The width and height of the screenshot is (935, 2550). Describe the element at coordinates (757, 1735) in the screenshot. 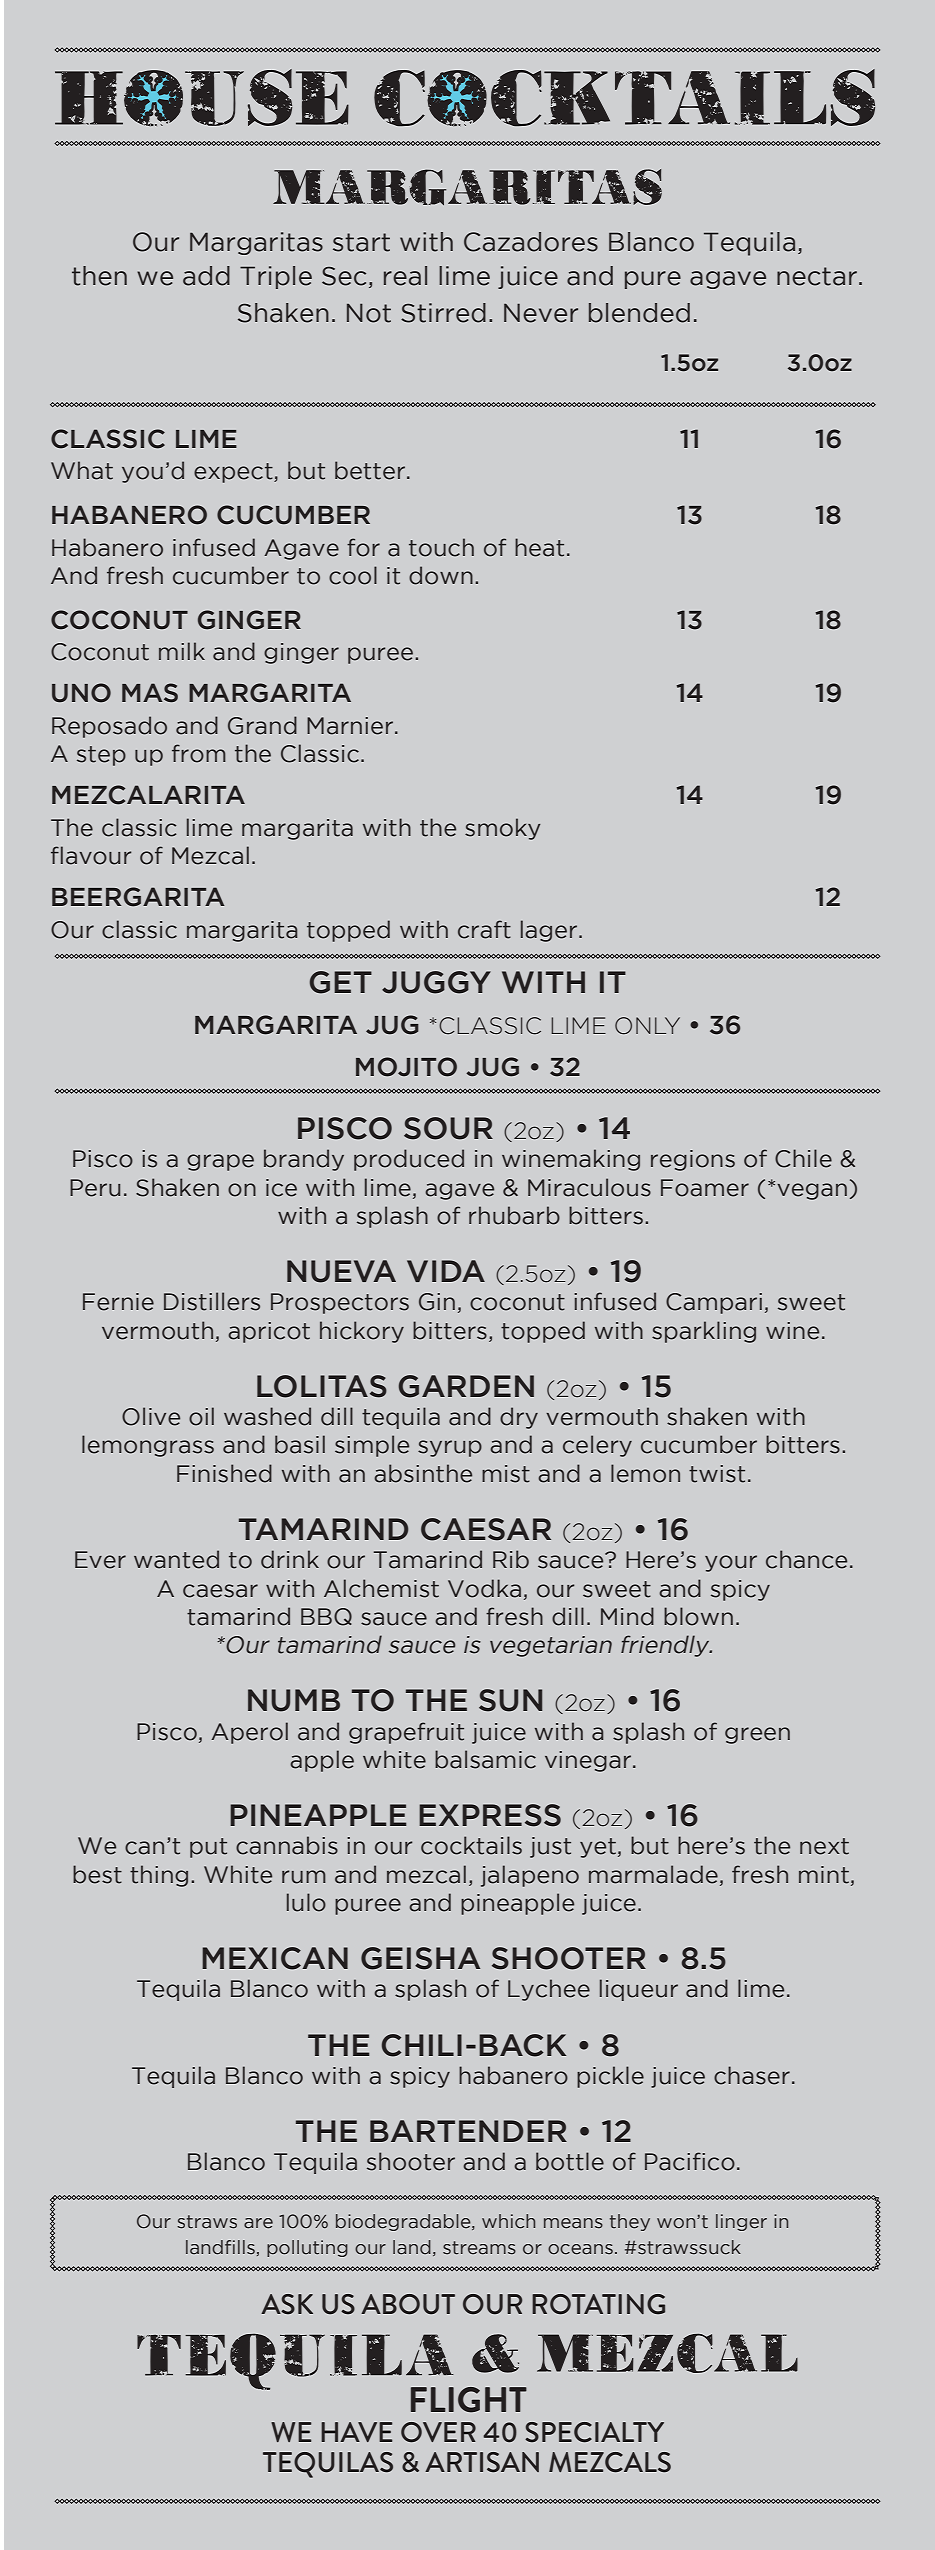

I see `green` at that location.
